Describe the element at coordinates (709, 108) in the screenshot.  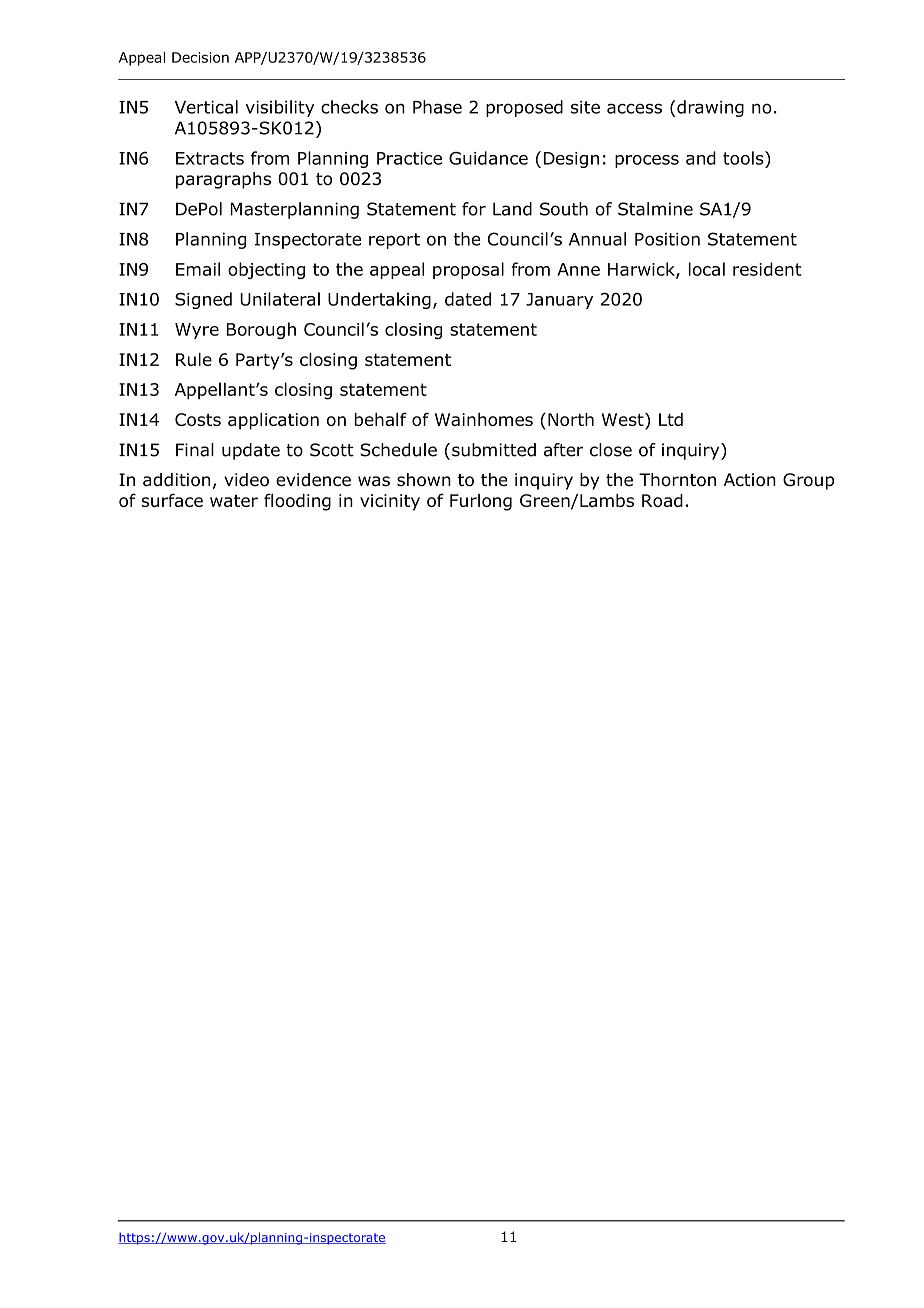
I see `drawing` at that location.
